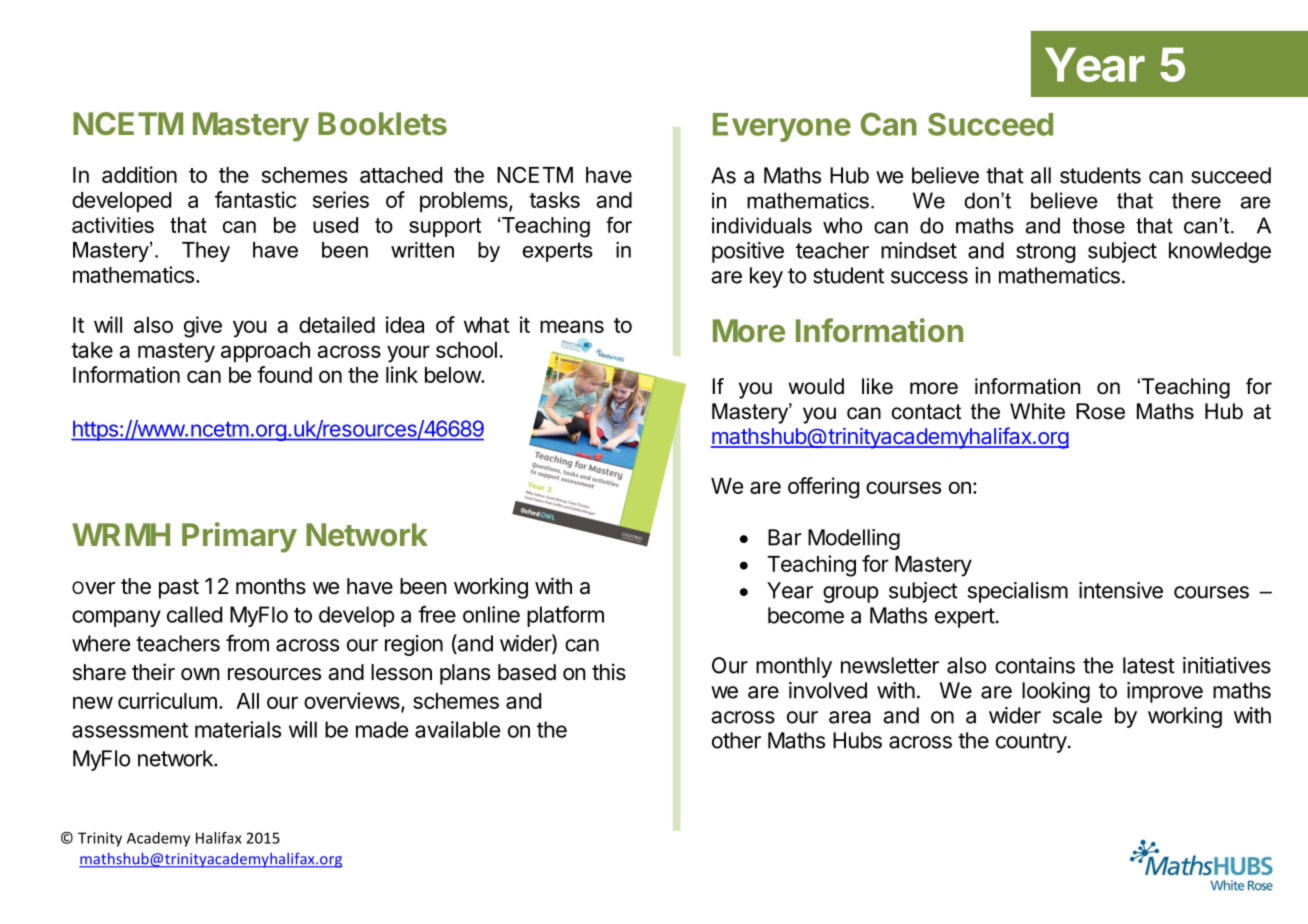 The width and height of the screenshot is (1308, 924). What do you see at coordinates (736, 740) in the screenshot?
I see `other` at bounding box center [736, 740].
